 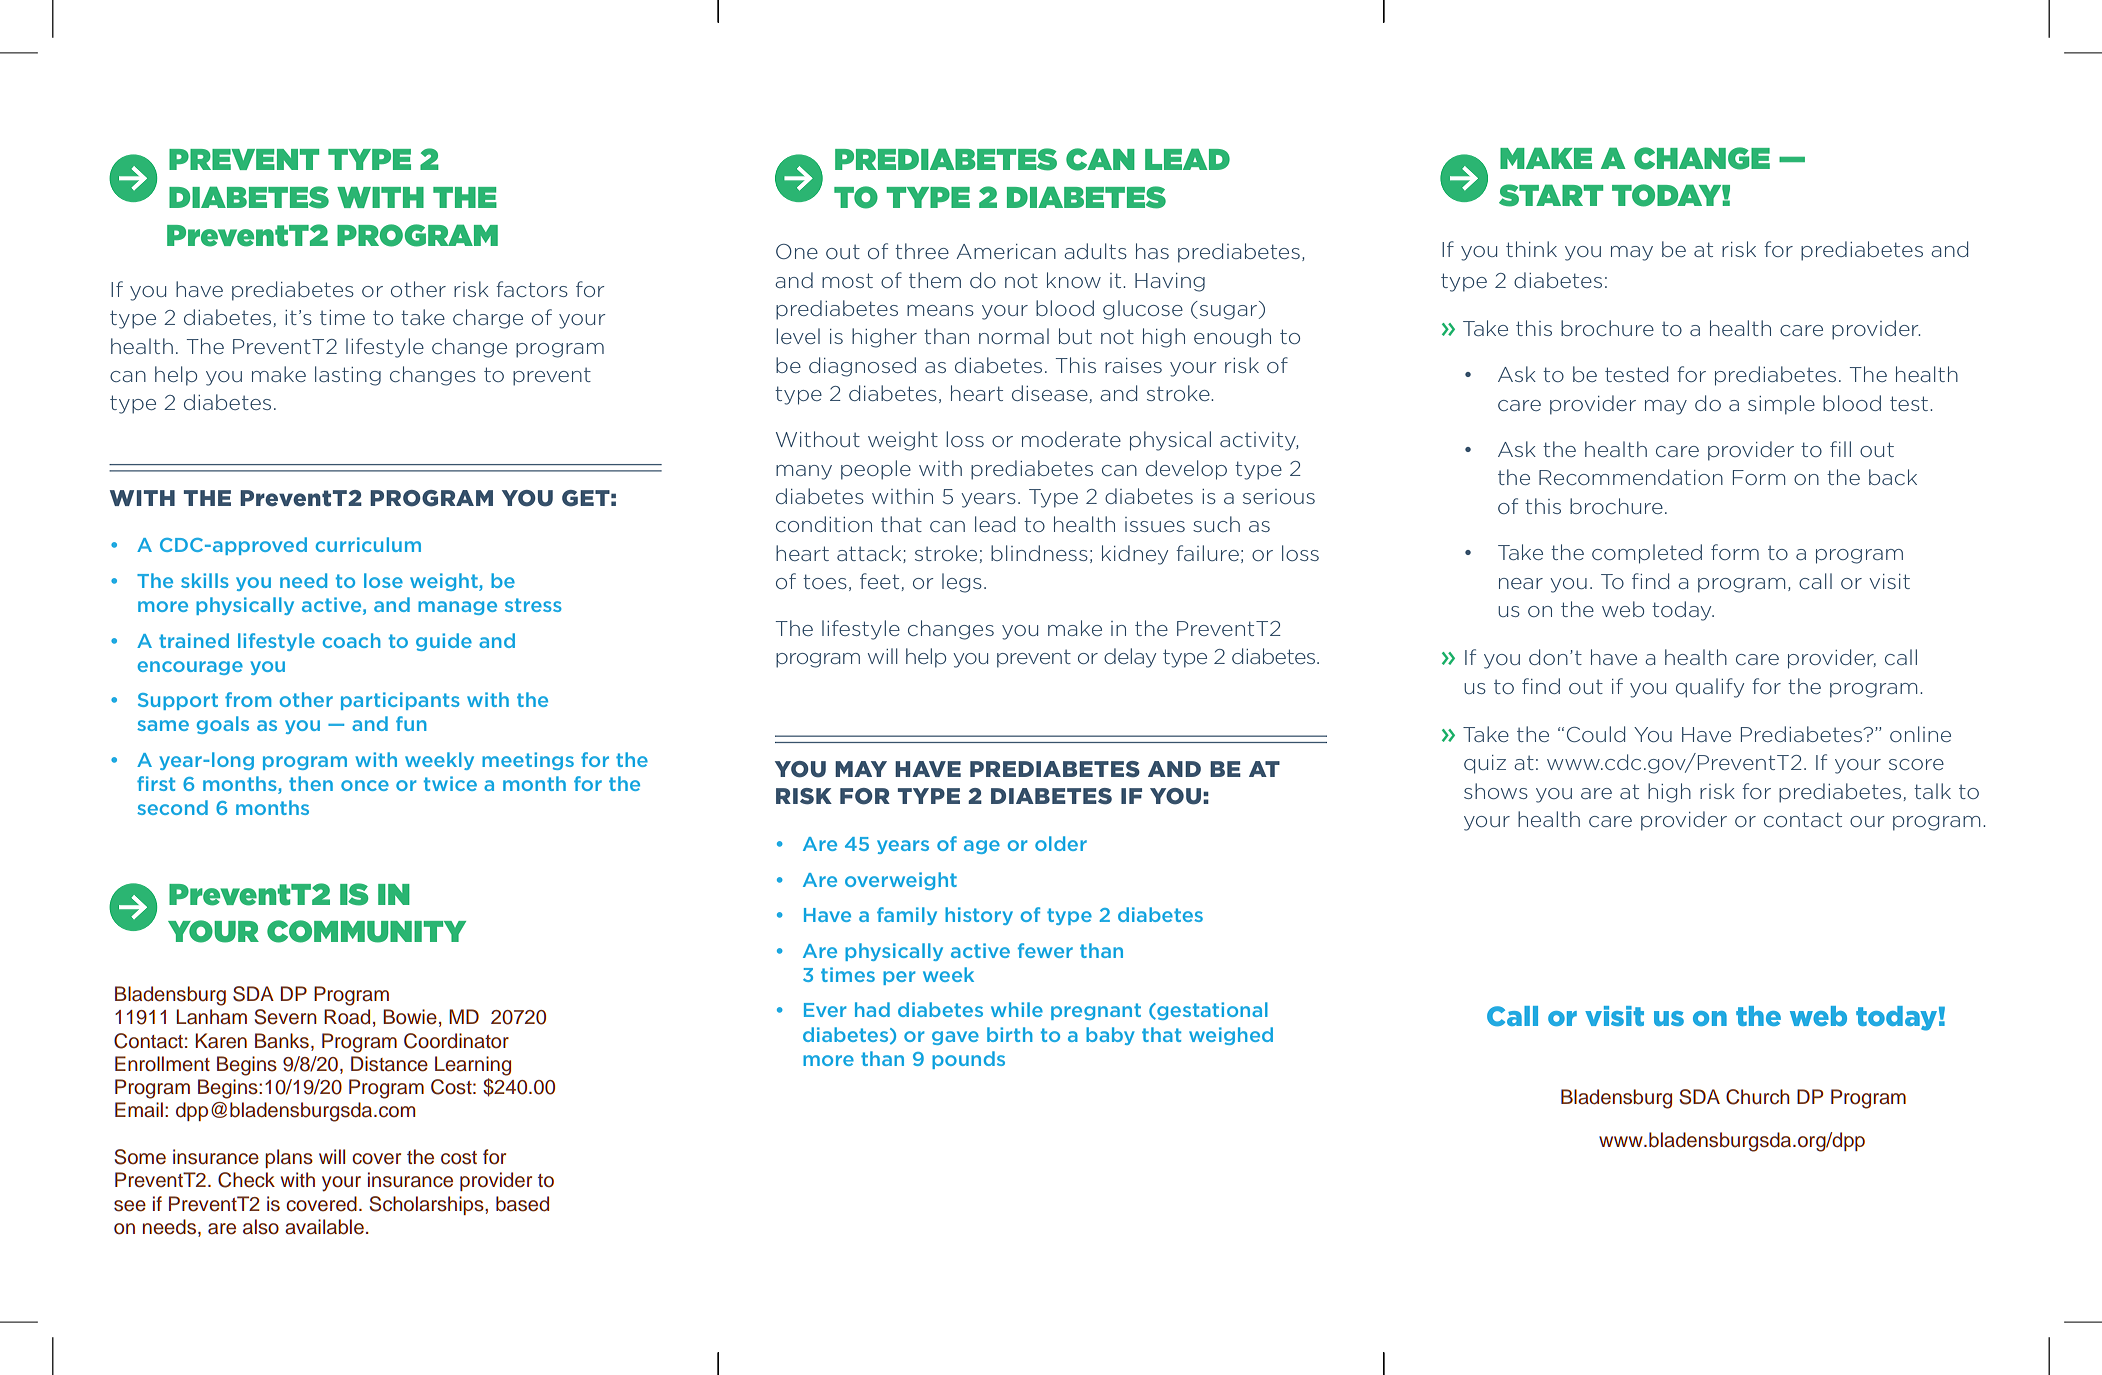 I want to click on factors, so click(x=532, y=289).
